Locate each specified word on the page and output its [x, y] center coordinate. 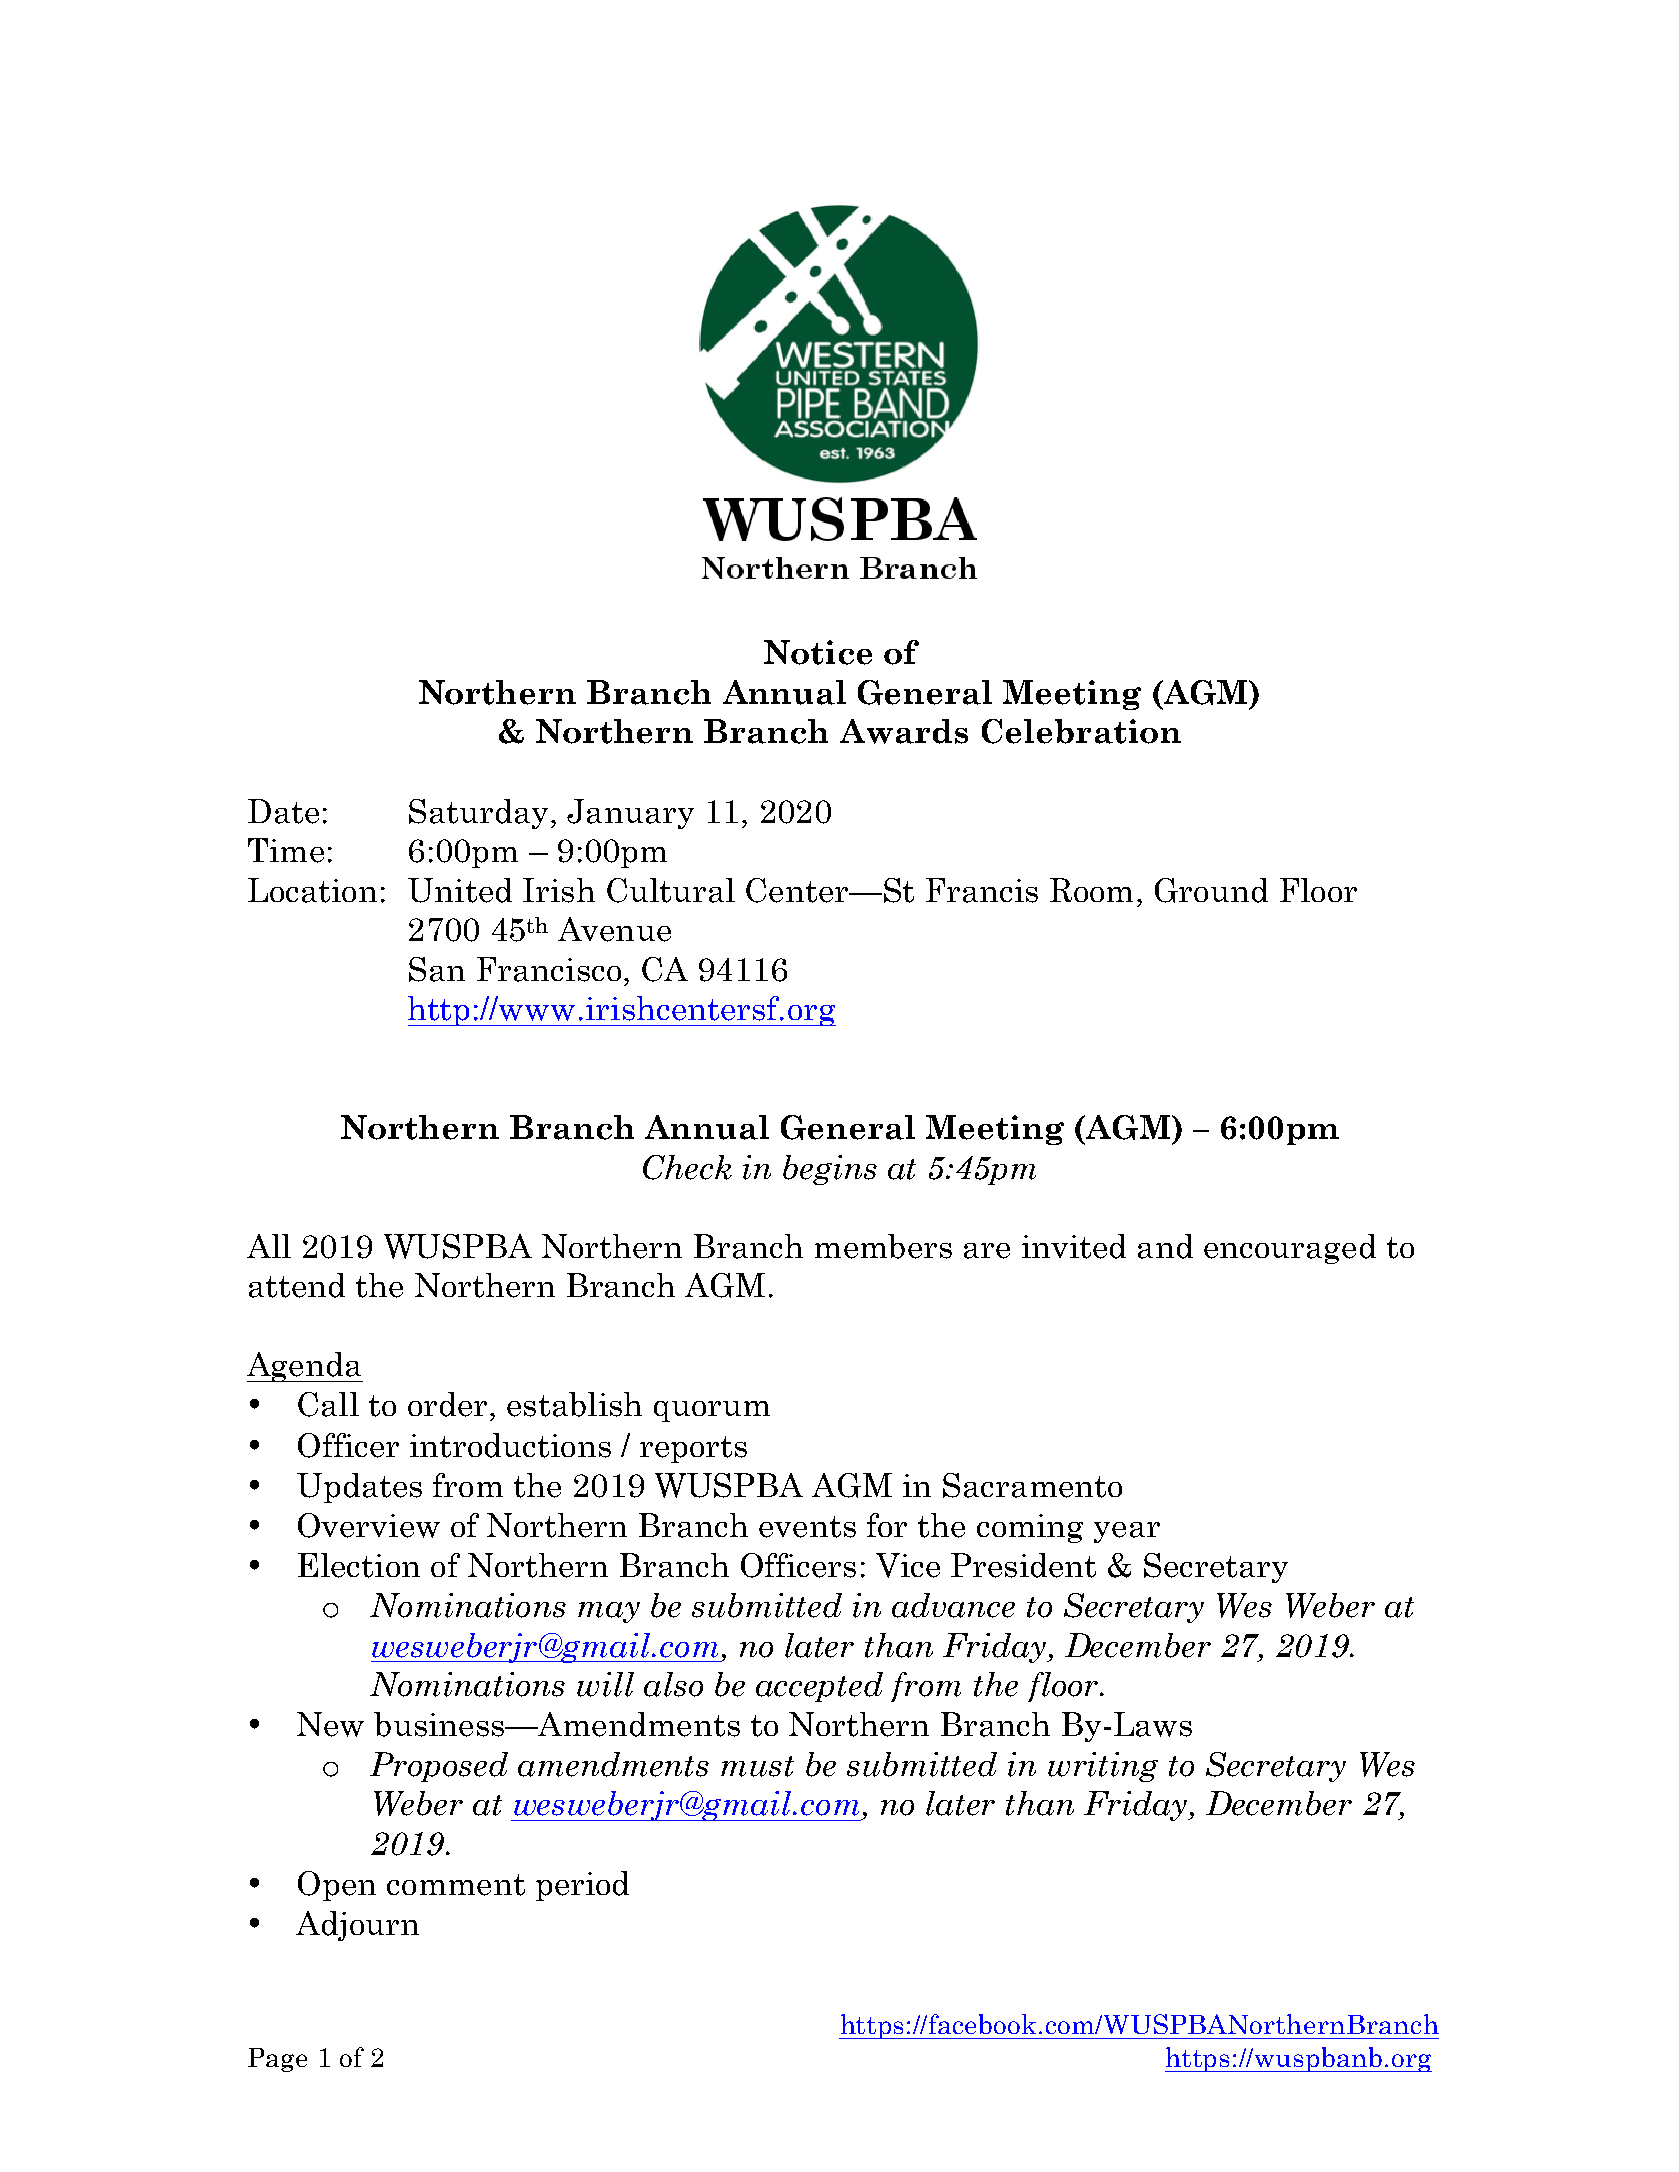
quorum [712, 1411]
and [1165, 1246]
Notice [818, 652]
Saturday [478, 814]
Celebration [1081, 731]
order [447, 1404]
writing [1103, 1767]
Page [277, 2060]
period [582, 1886]
